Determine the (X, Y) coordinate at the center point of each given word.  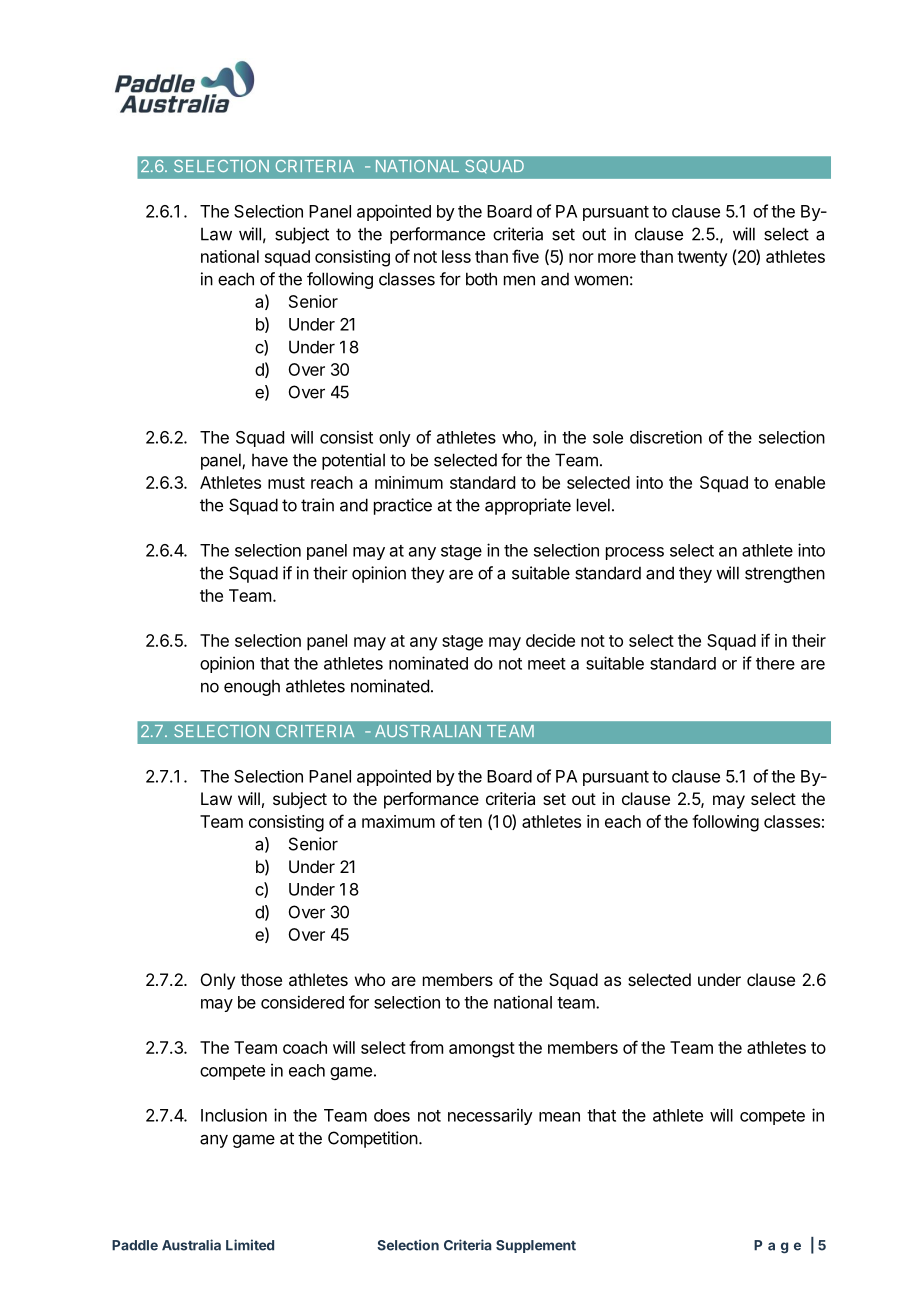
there (775, 663)
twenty (702, 259)
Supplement (536, 1246)
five (525, 256)
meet (547, 664)
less (456, 256)
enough (252, 687)
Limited (250, 1245)
